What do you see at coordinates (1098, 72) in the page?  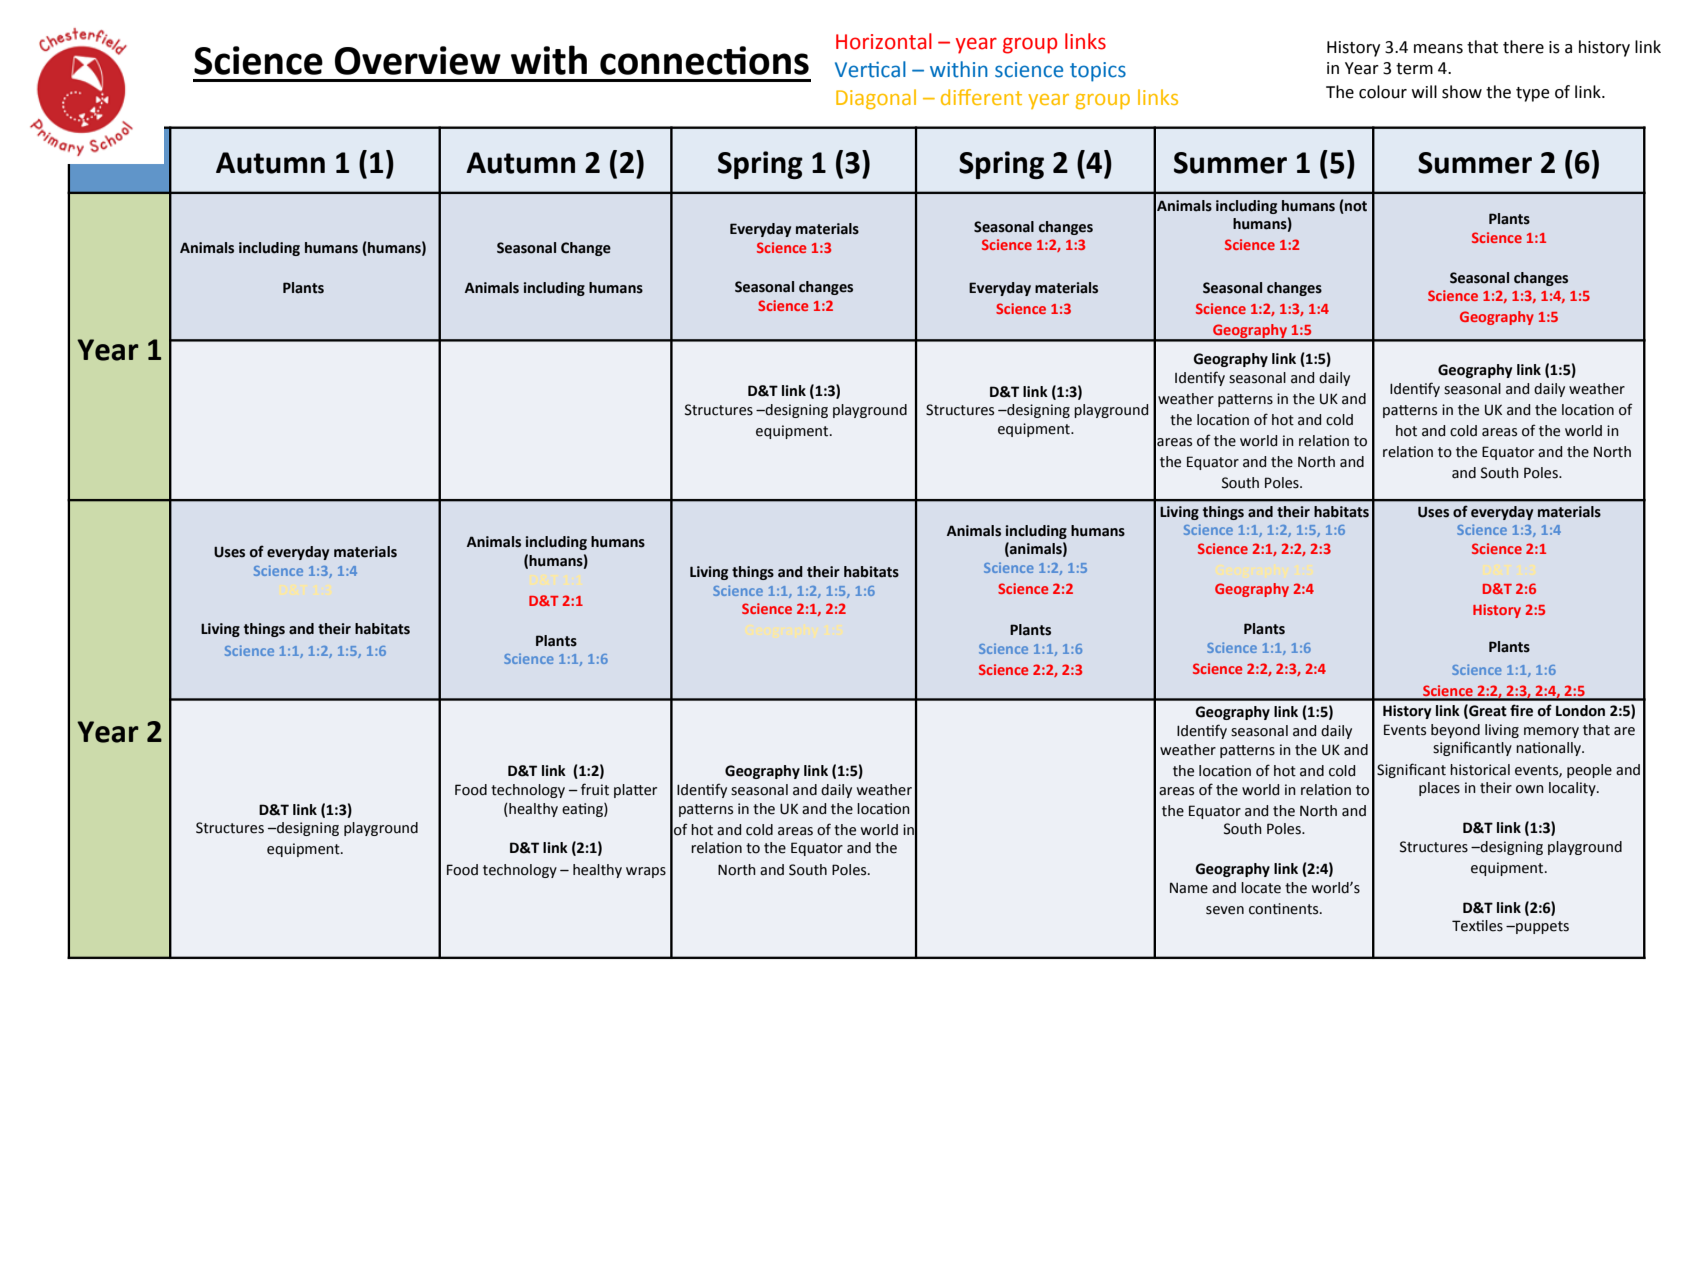 I see `topics` at bounding box center [1098, 72].
